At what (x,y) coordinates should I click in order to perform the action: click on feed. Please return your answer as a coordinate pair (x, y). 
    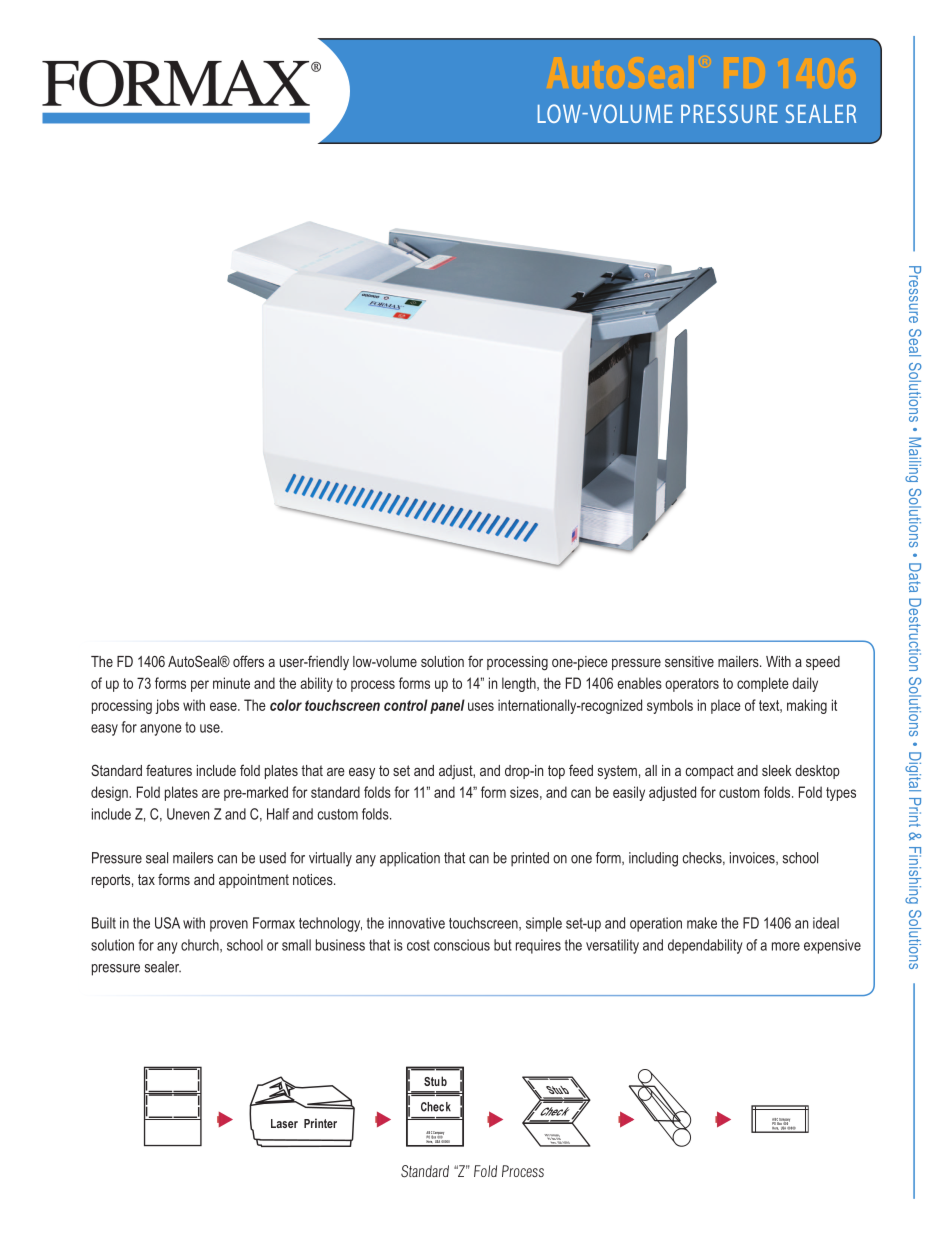
    Looking at the image, I should click on (581, 770).
